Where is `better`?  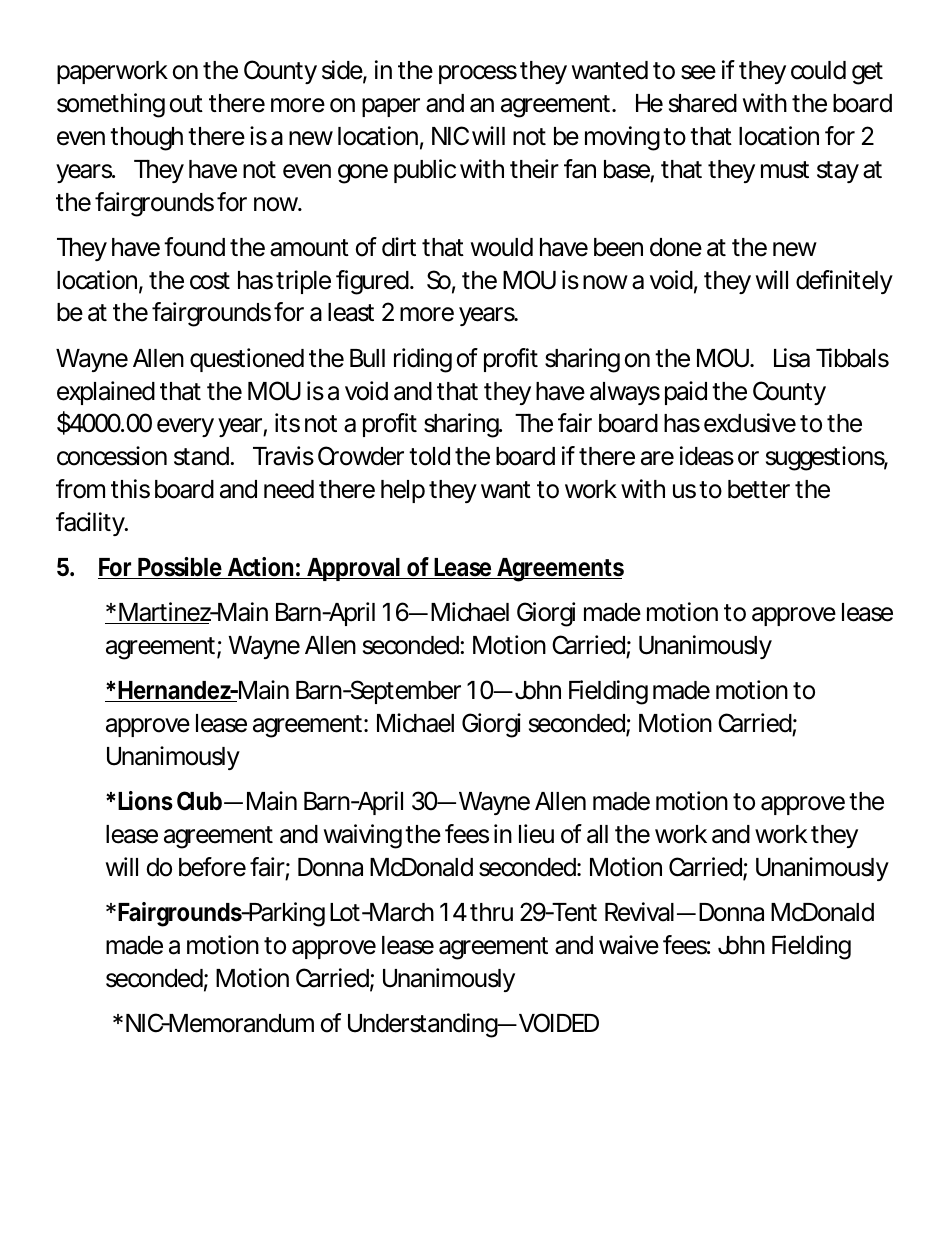
better is located at coordinates (759, 489).
